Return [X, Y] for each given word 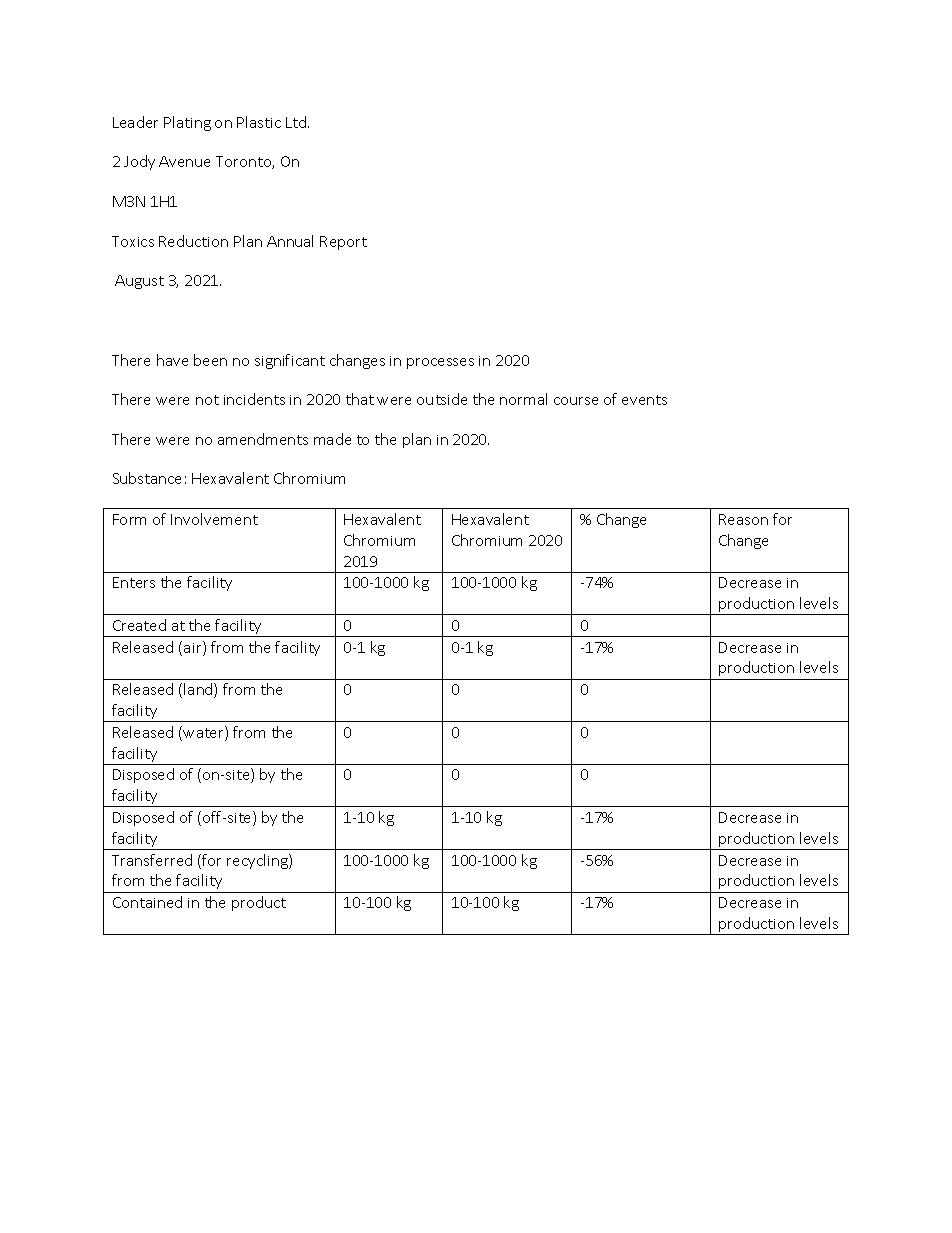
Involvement [214, 519]
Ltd [296, 122]
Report [343, 243]
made [332, 439]
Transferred [152, 860]
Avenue [184, 161]
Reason [743, 519]
